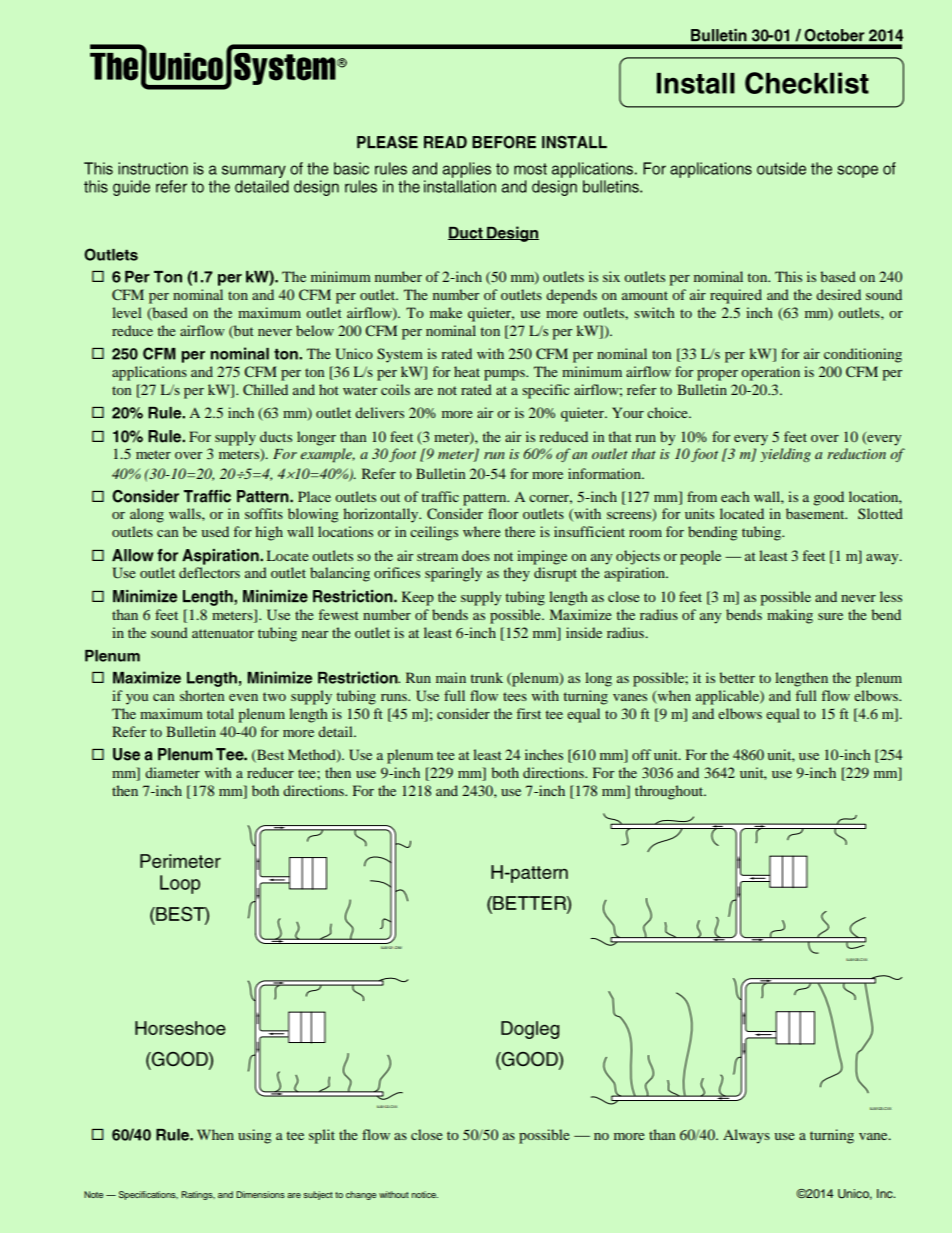 Image resolution: width=952 pixels, height=1233 pixels. I want to click on level, so click(127, 312).
